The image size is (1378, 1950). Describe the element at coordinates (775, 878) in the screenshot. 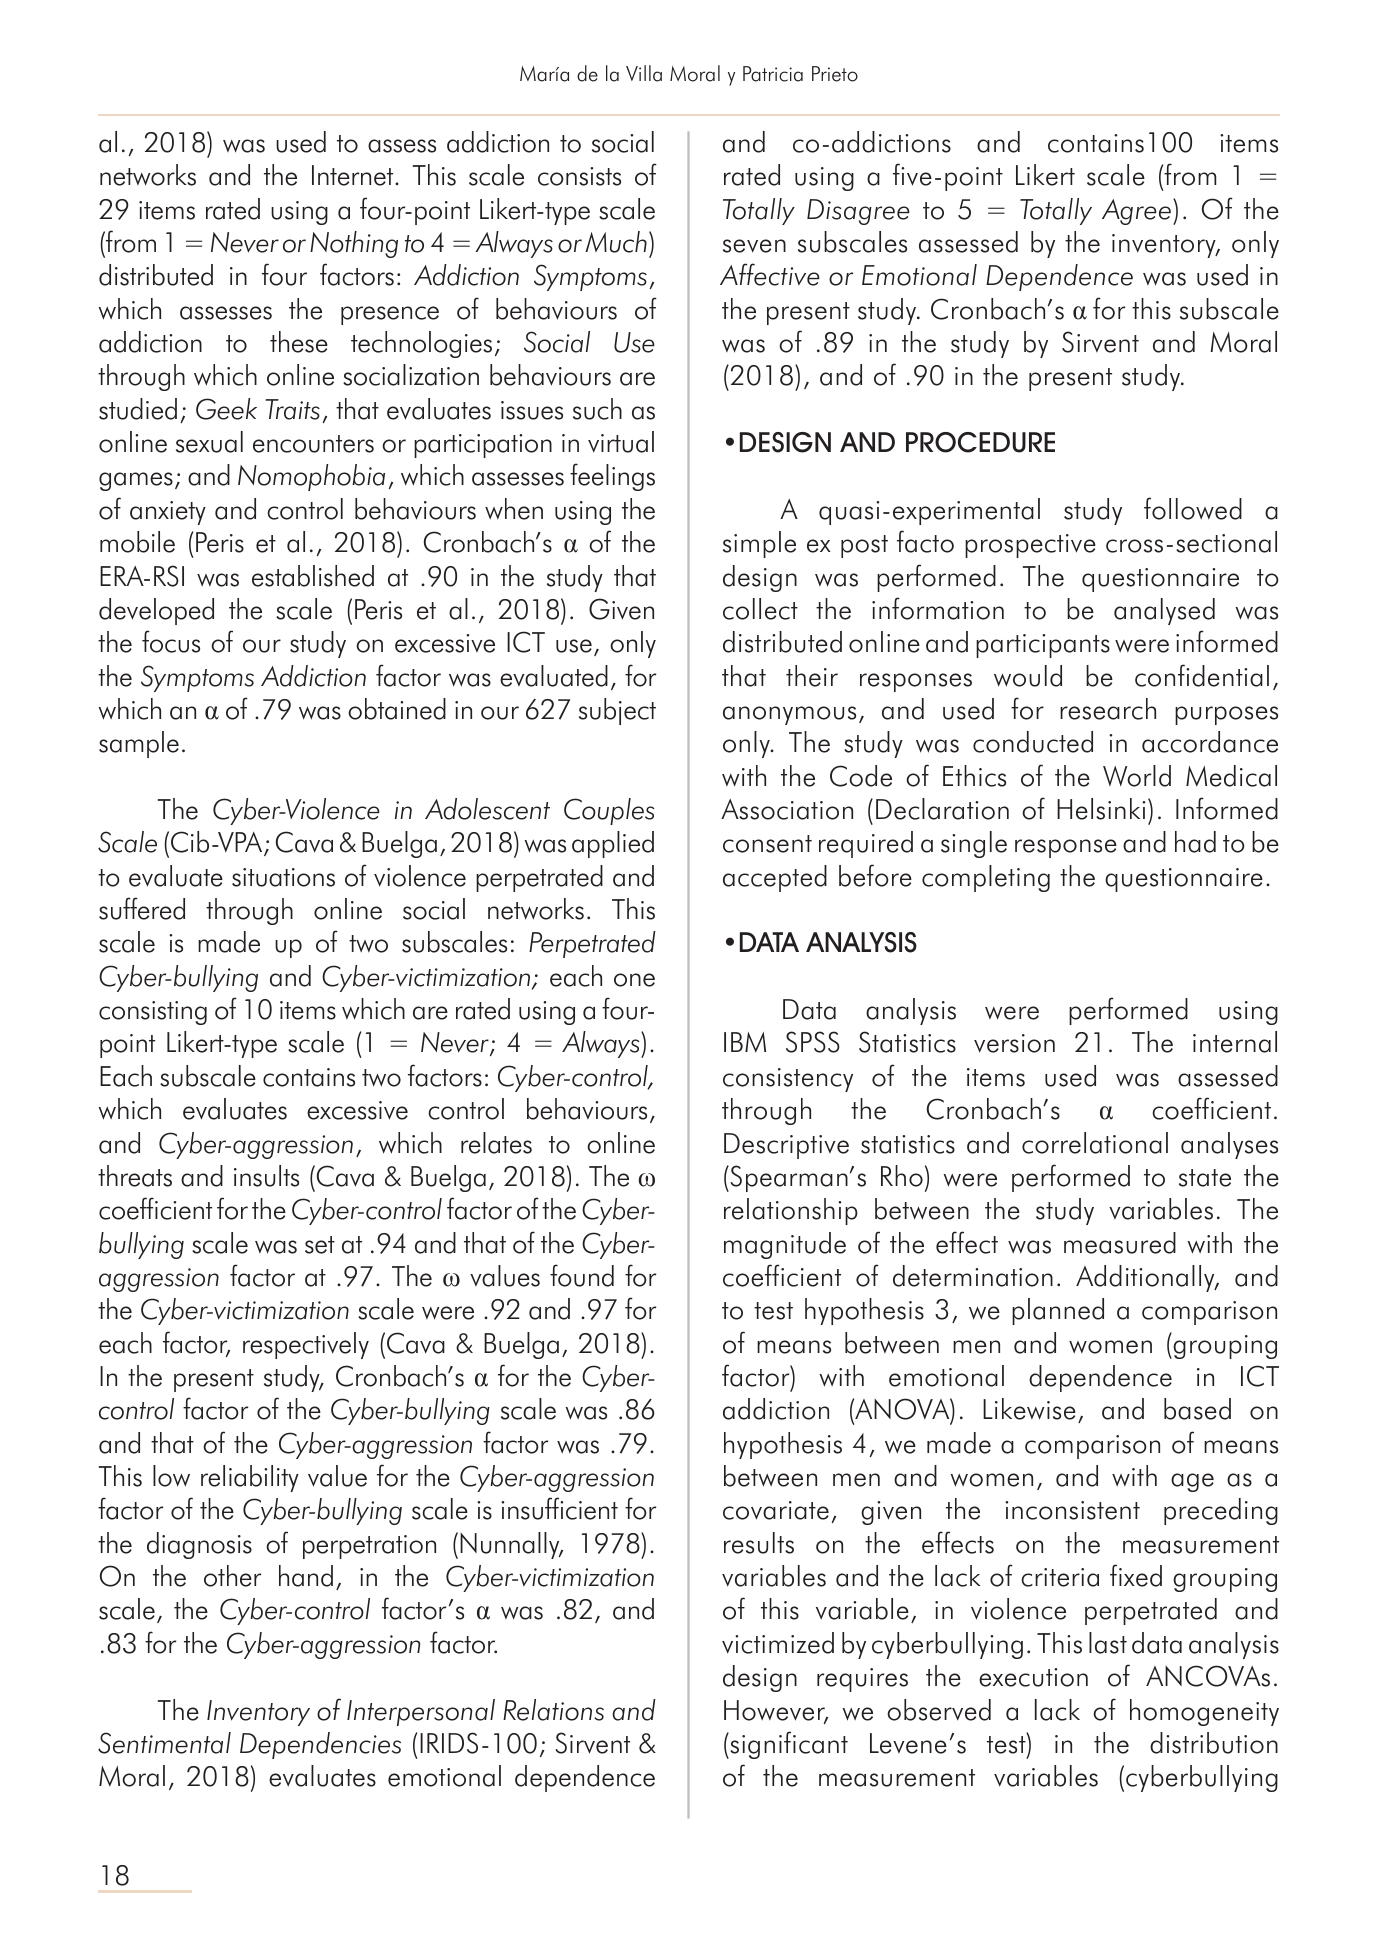

I see `accepted` at that location.
